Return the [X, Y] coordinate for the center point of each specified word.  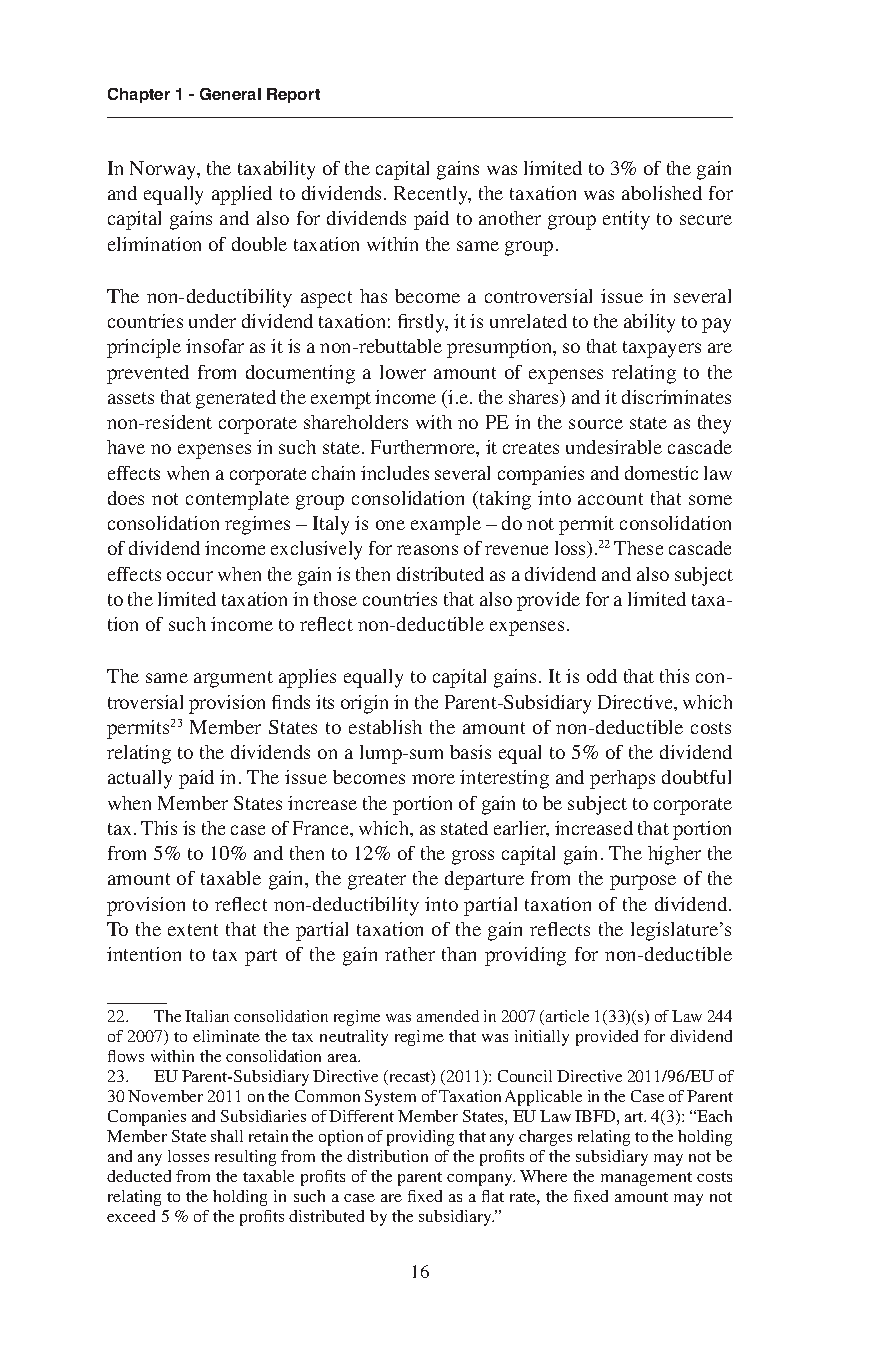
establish [385, 727]
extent [193, 930]
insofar [215, 346]
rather [410, 954]
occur [190, 576]
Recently [432, 195]
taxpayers [662, 349]
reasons [427, 550]
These [638, 548]
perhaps [622, 779]
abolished [662, 193]
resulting [245, 1158]
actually [140, 779]
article [567, 1016]
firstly [423, 323]
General [230, 94]
